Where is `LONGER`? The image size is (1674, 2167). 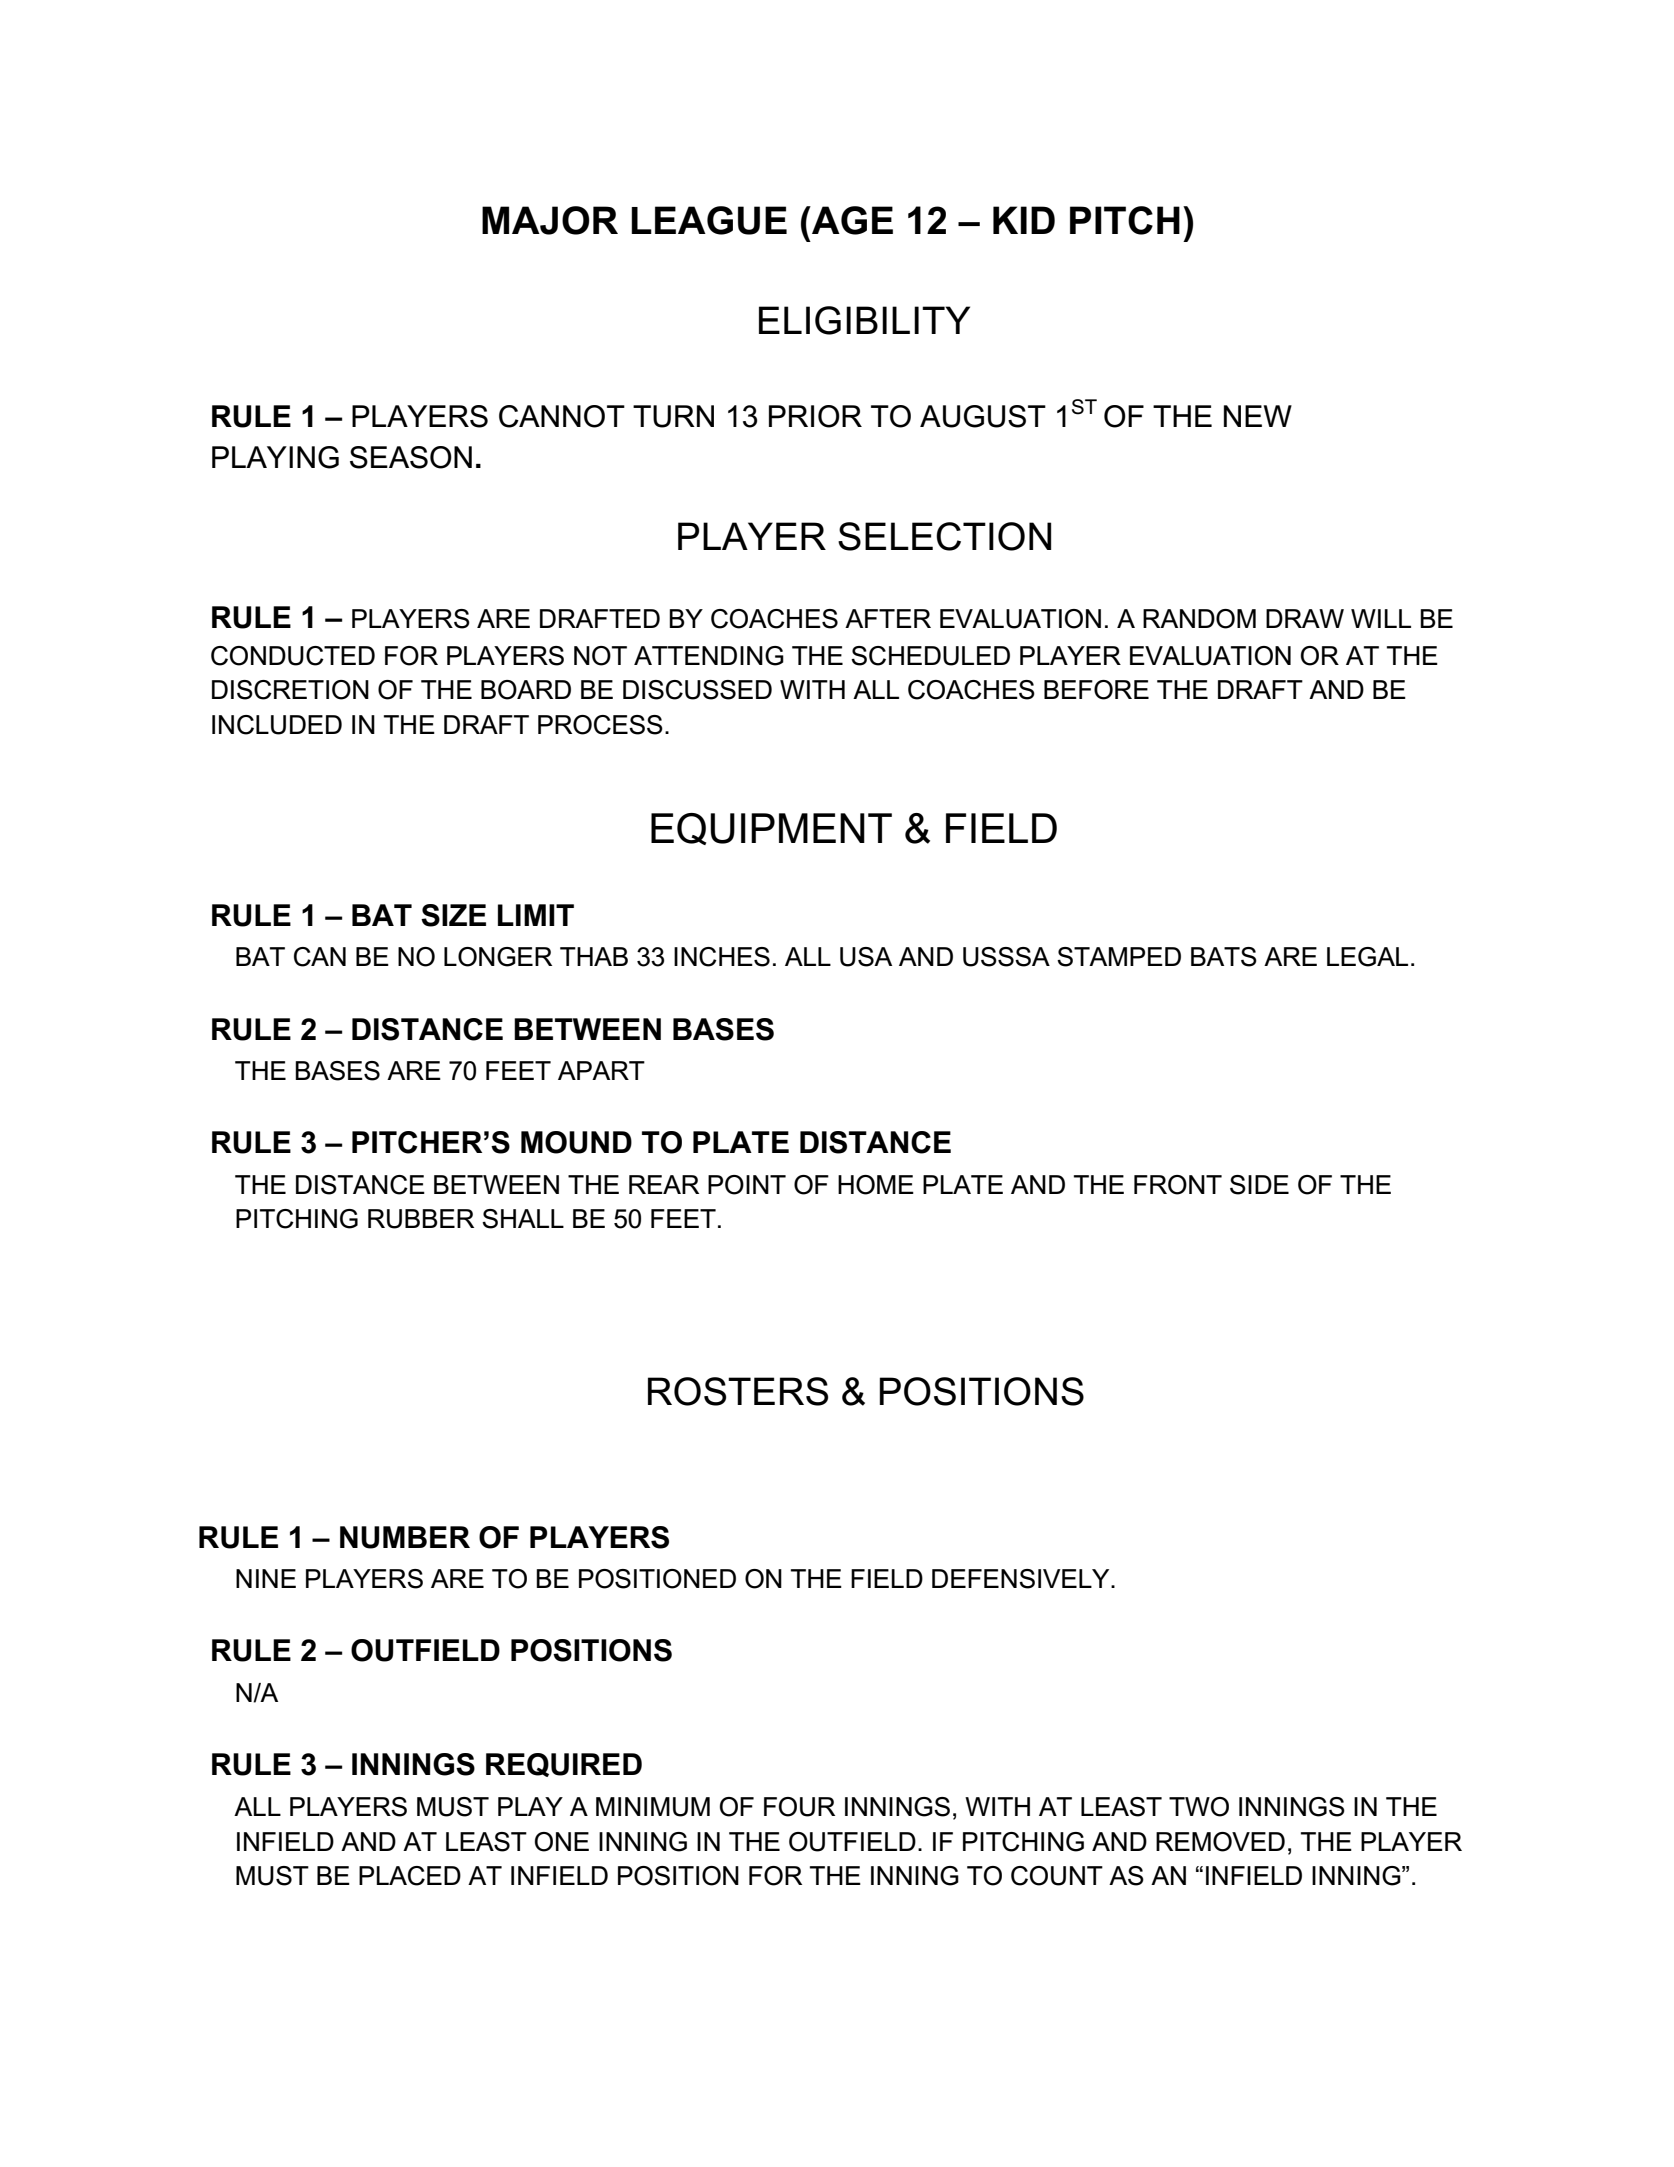 LONGER is located at coordinates (498, 957).
